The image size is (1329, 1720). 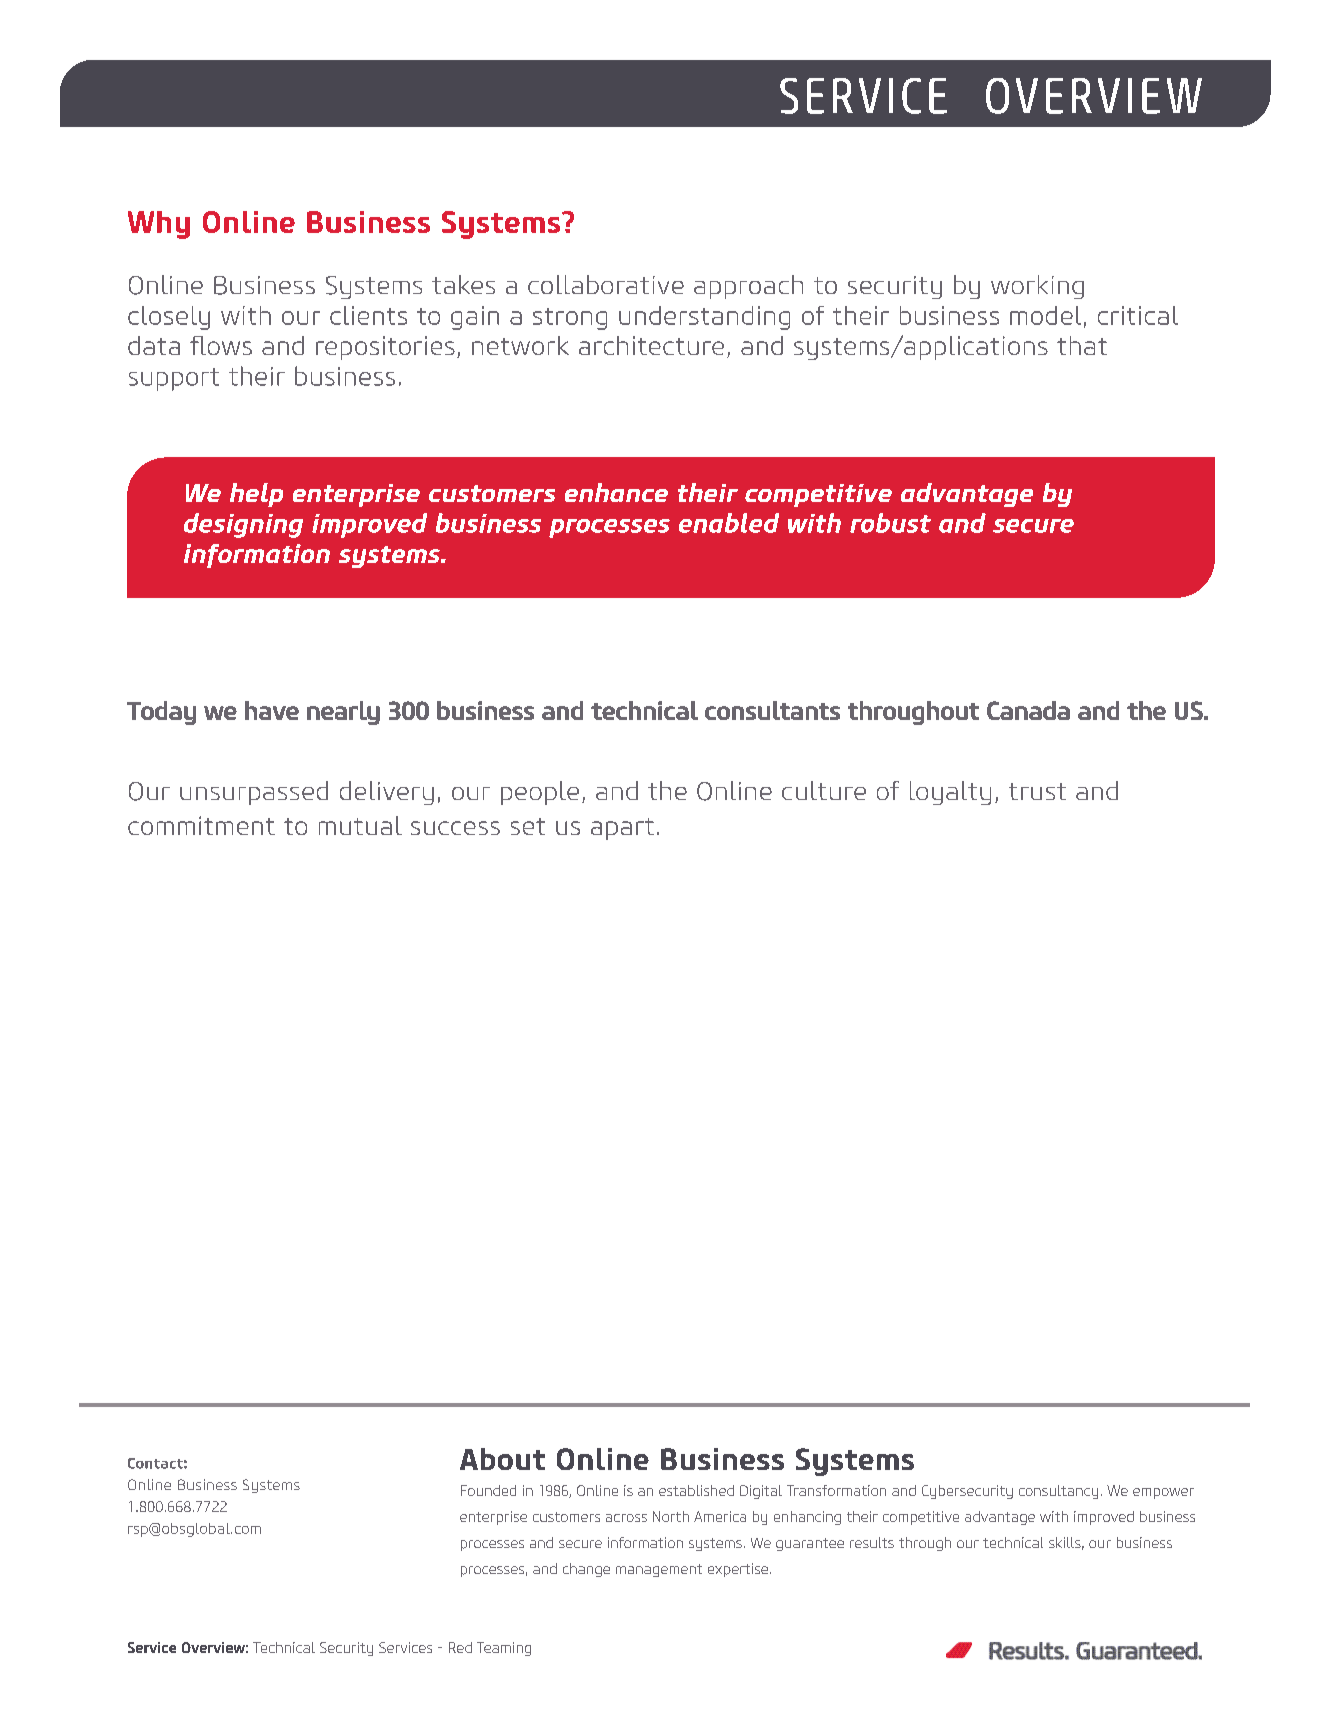 What do you see at coordinates (659, 1570) in the page?
I see `management` at bounding box center [659, 1570].
